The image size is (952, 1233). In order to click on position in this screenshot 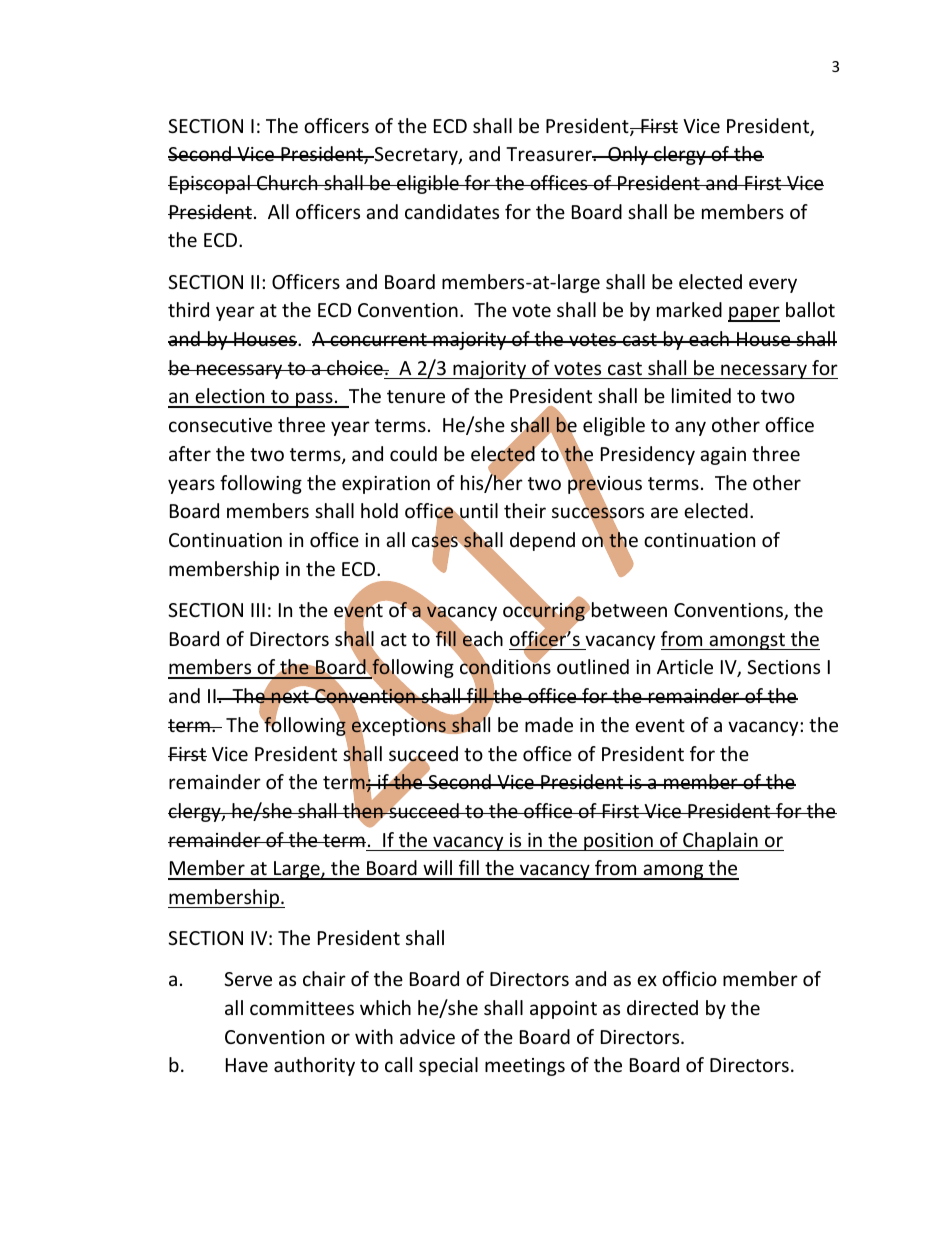, I will do `click(618, 842)`.
